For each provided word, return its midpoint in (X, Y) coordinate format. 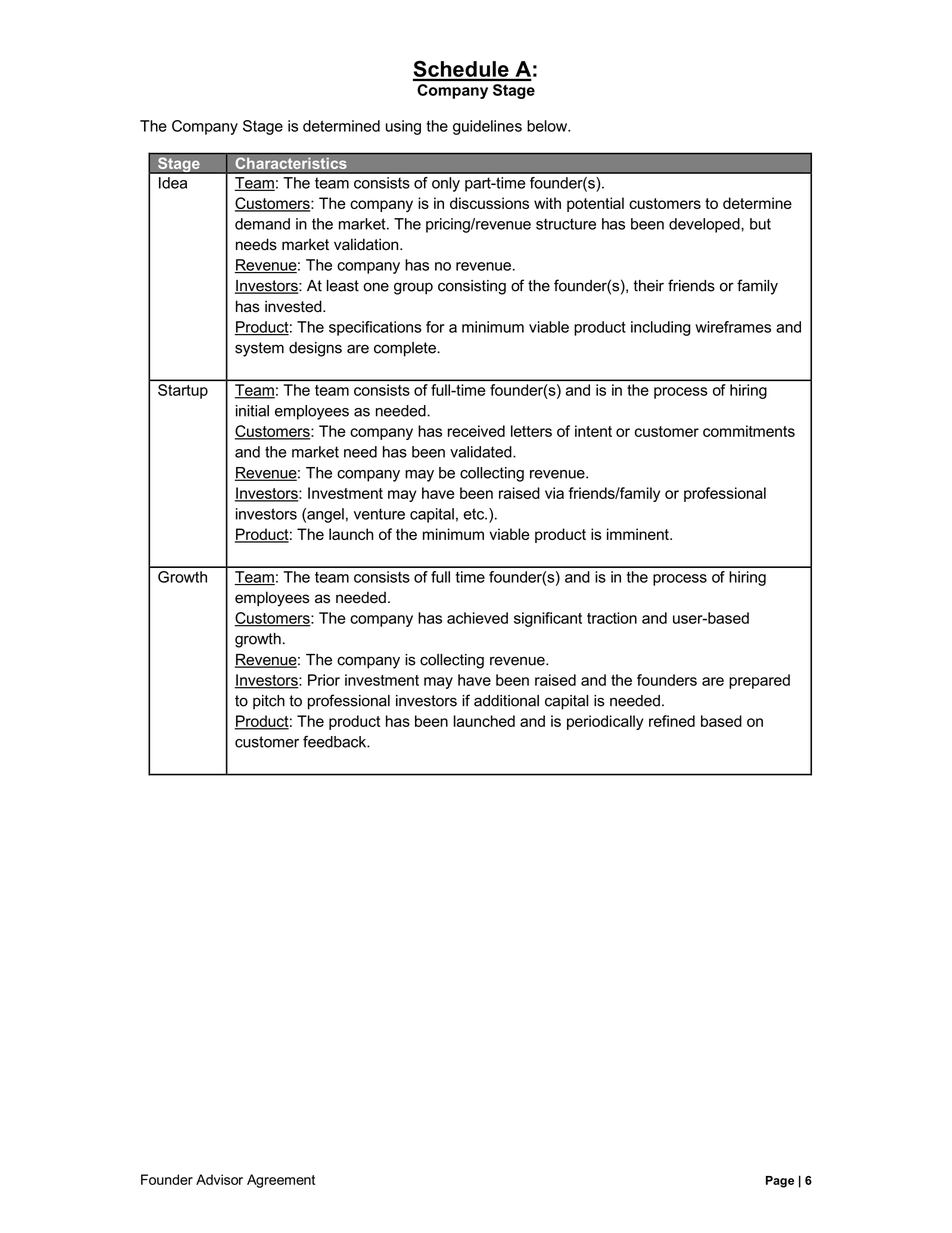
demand (262, 224)
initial (252, 411)
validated (482, 452)
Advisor (219, 1179)
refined (672, 721)
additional (506, 701)
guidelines (487, 127)
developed (705, 225)
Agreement (281, 1181)
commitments (749, 431)
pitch (269, 702)
